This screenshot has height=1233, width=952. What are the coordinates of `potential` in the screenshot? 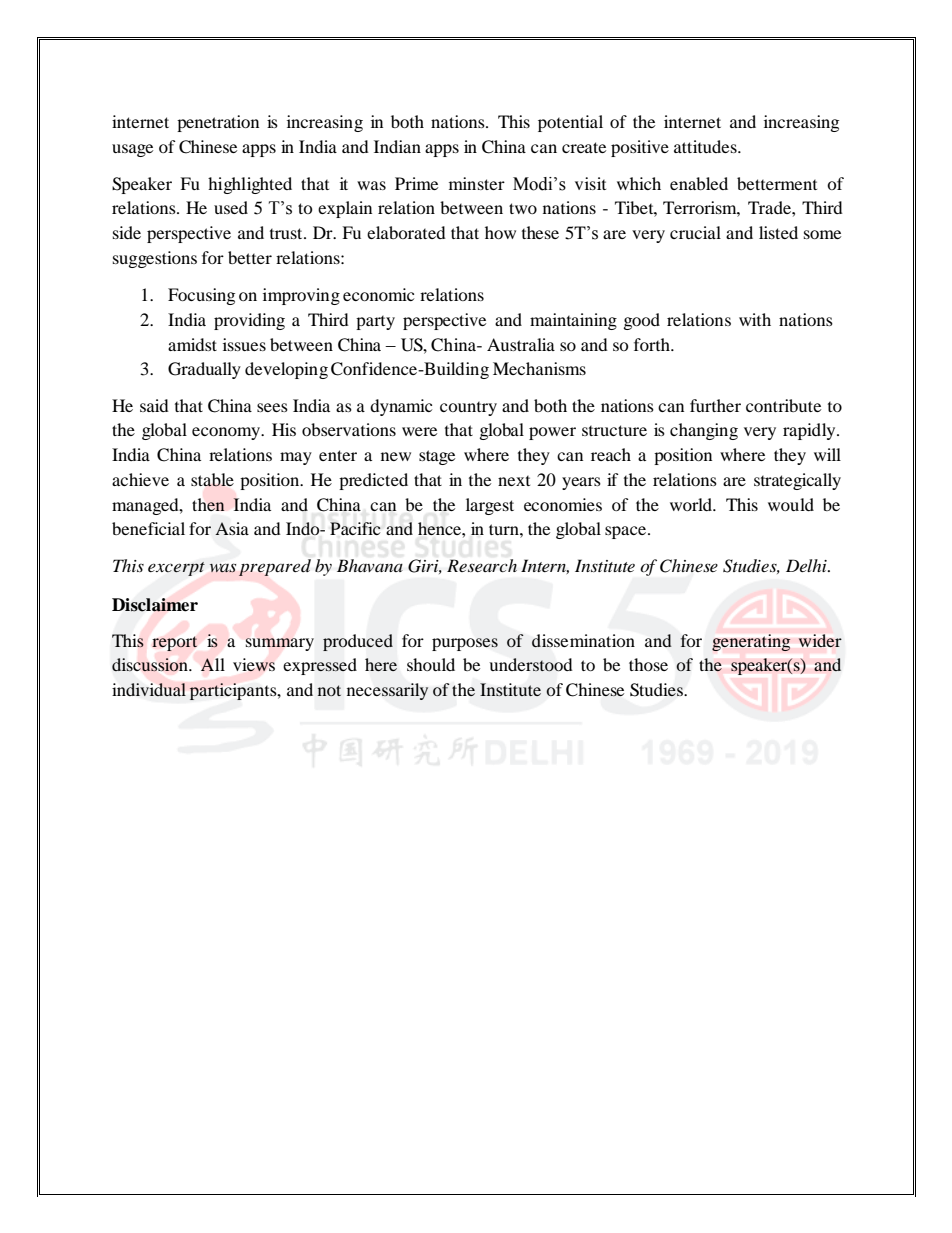 It's located at (570, 123).
